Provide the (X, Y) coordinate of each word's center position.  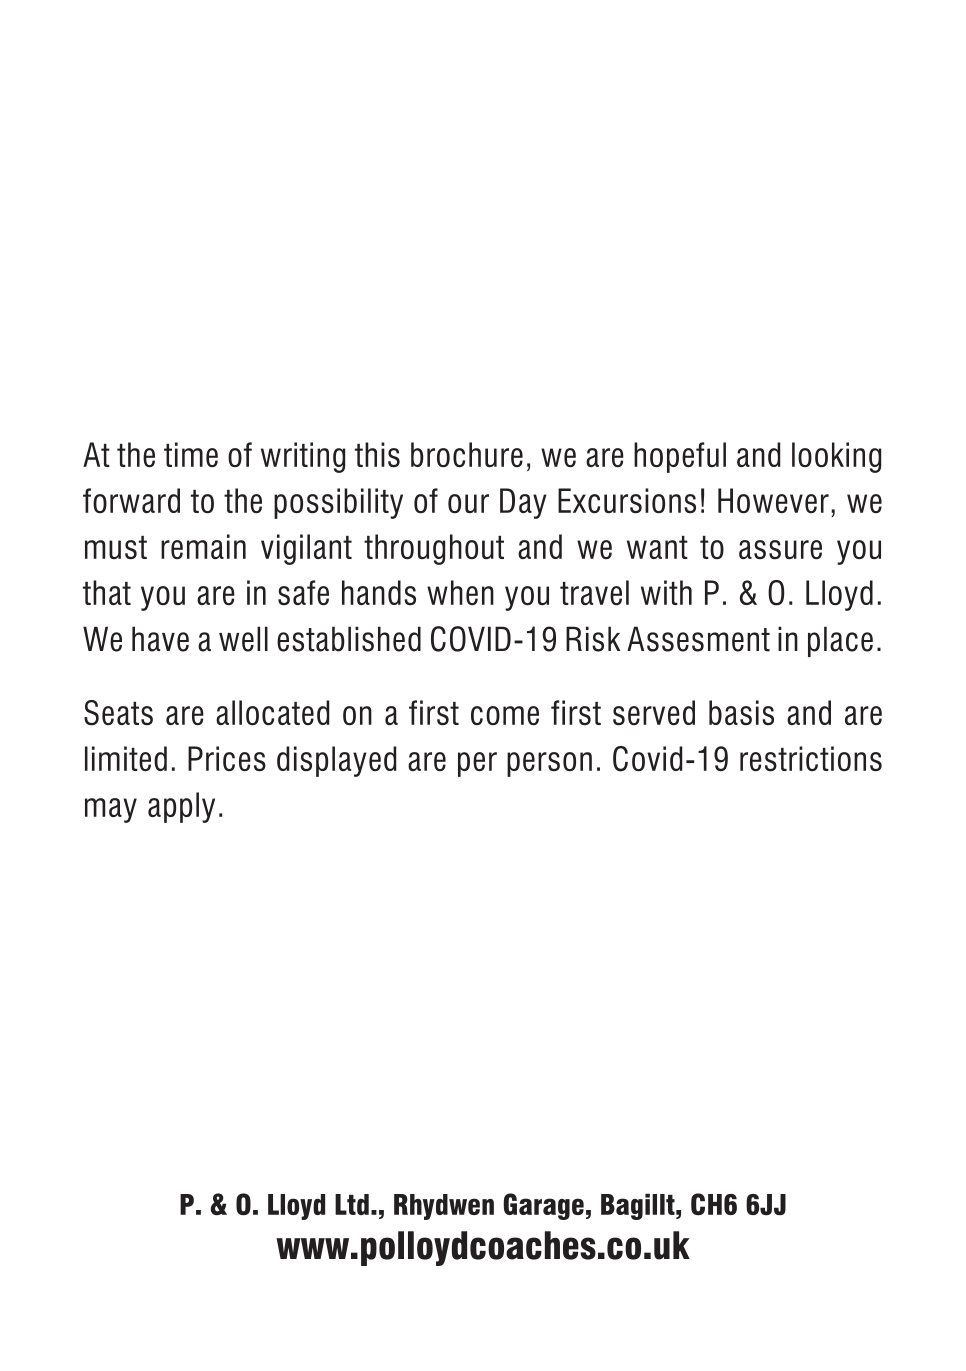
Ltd (352, 1204)
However (773, 500)
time (191, 454)
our (468, 503)
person (549, 764)
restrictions (811, 758)
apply (181, 807)
